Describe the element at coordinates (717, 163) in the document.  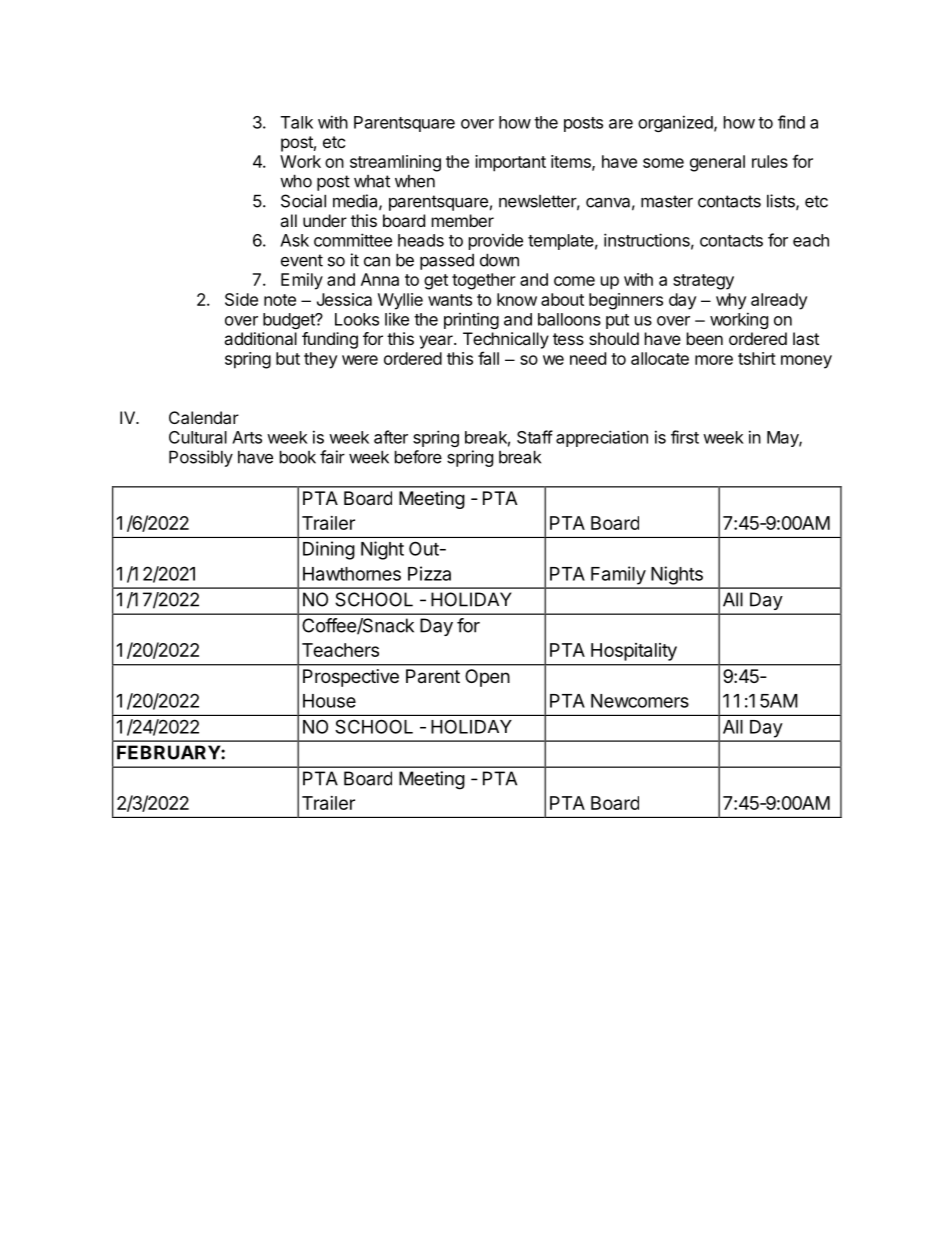
I see `general` at that location.
